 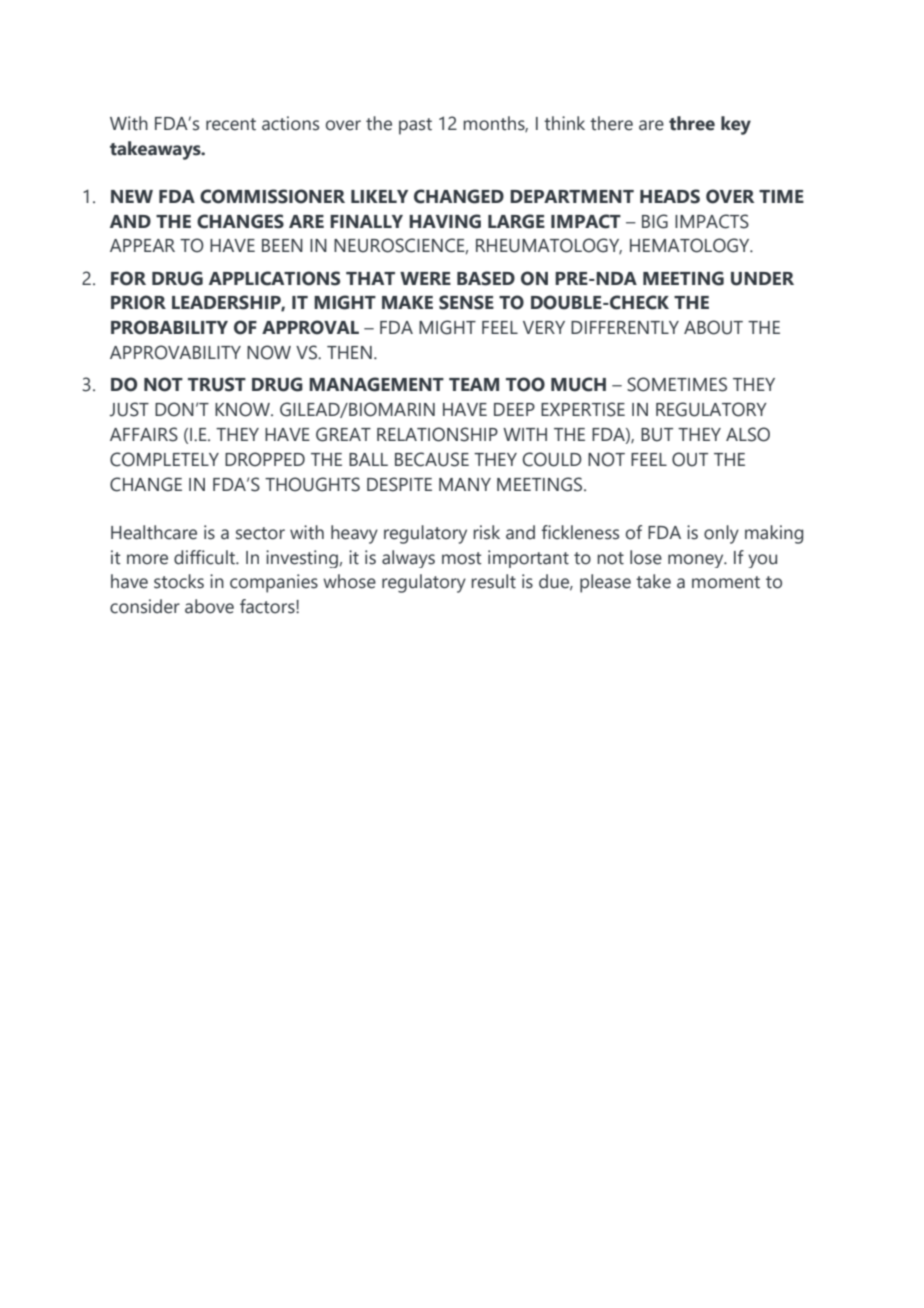 What do you see at coordinates (209, 606) in the page?
I see `above` at bounding box center [209, 606].
